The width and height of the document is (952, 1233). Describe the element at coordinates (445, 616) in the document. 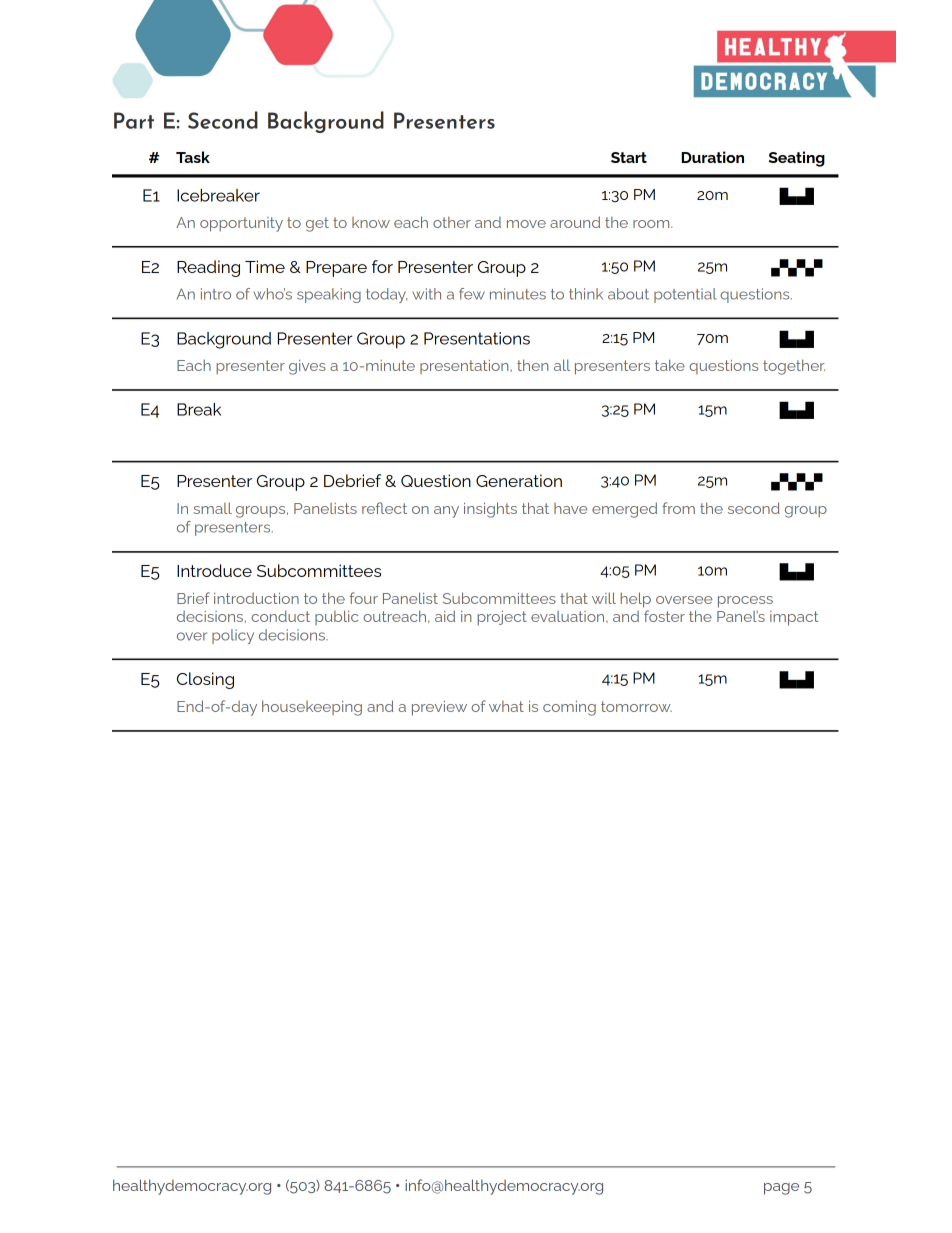

I see `aid` at that location.
